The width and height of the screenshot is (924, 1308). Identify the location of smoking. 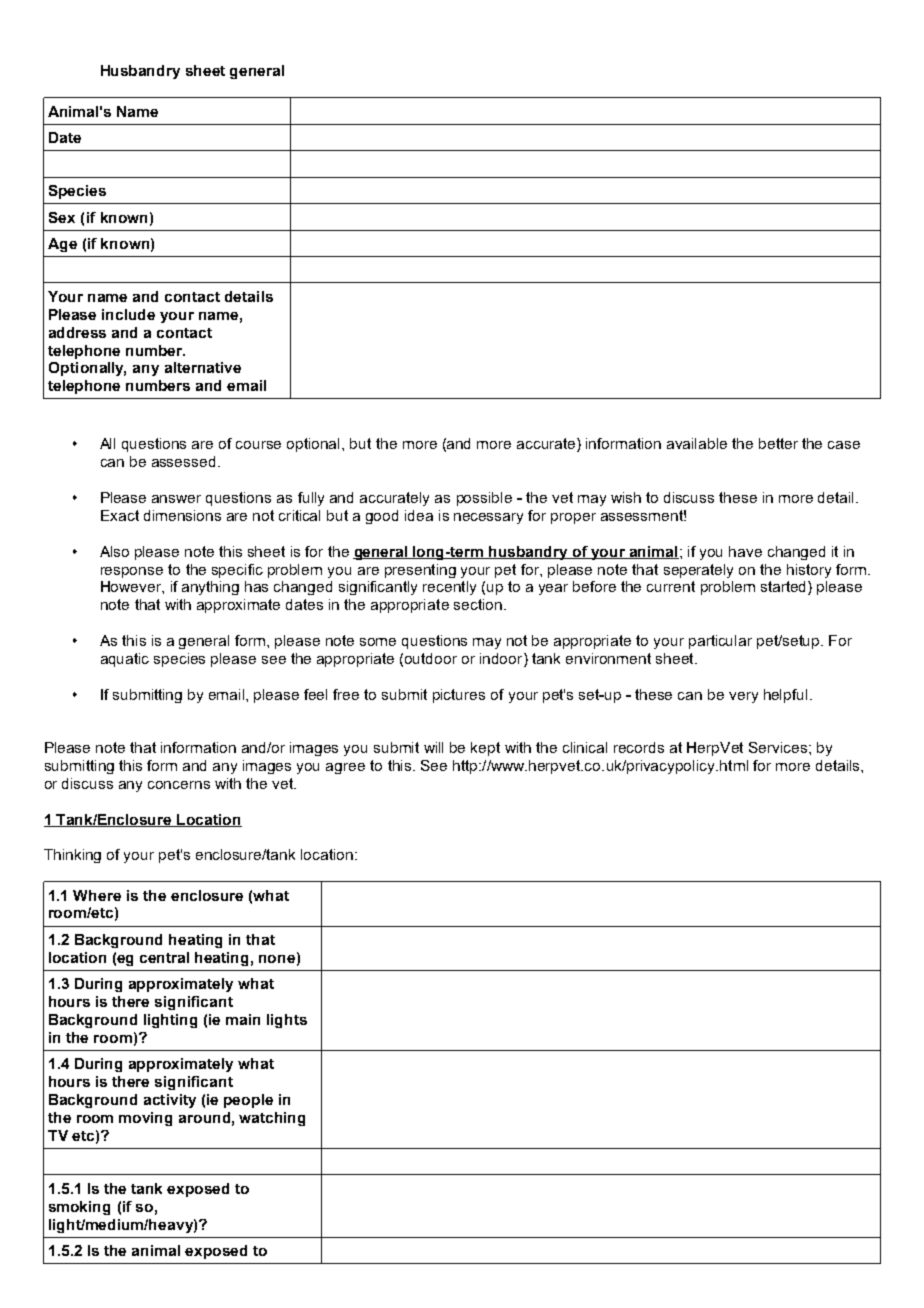
(79, 1208).
